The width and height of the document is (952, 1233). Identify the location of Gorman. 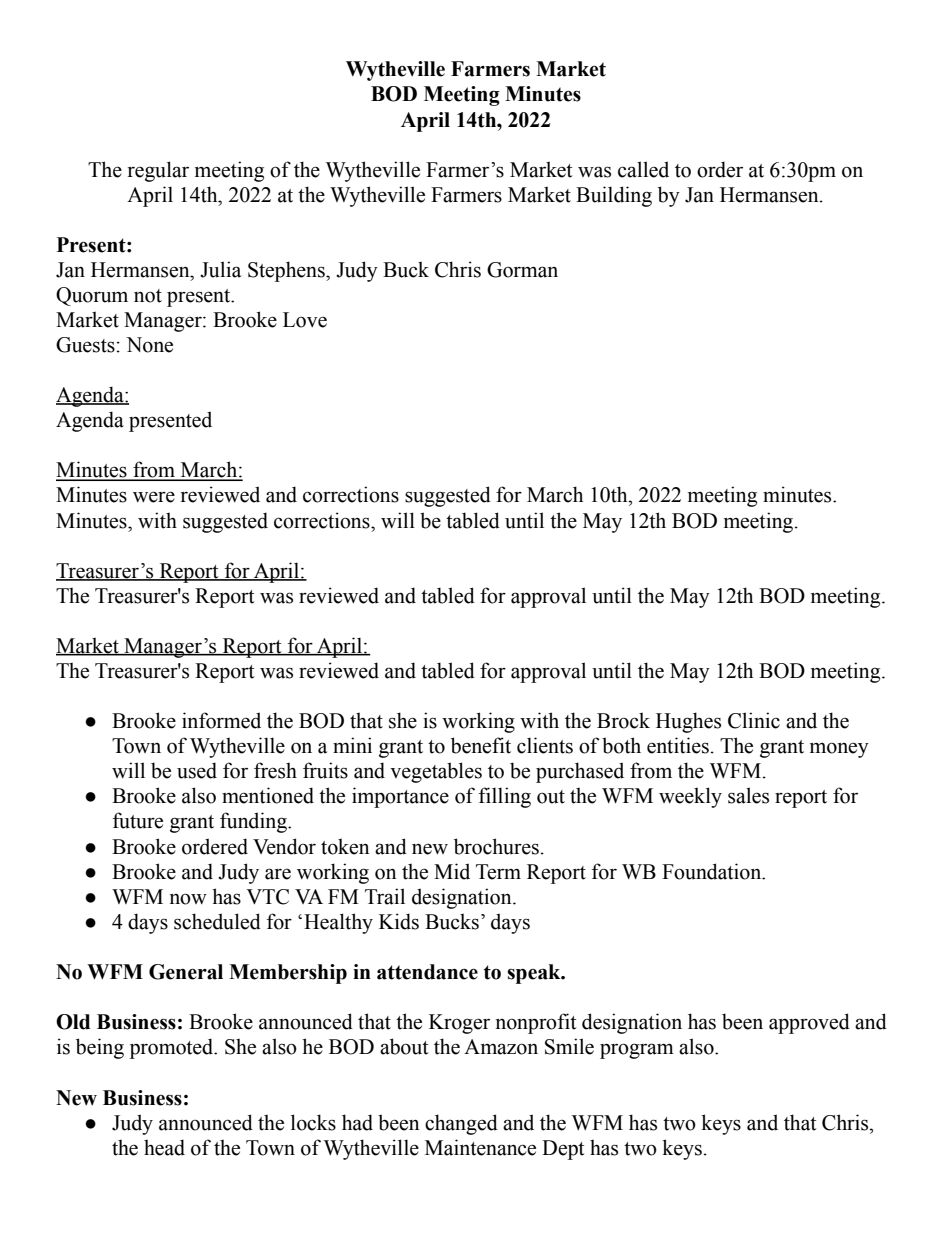
(522, 270).
